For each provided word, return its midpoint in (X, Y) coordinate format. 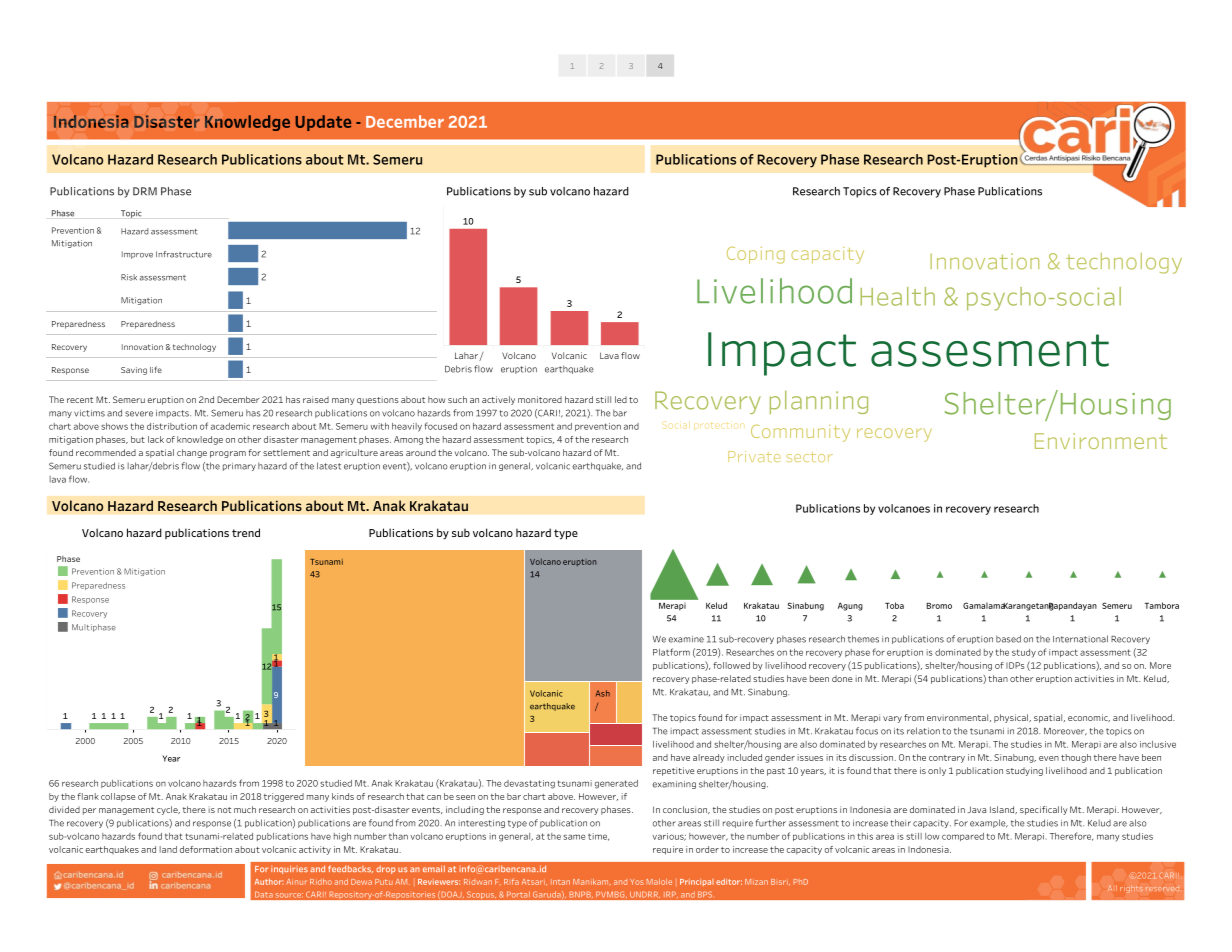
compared (963, 837)
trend (246, 532)
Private (754, 456)
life (156, 369)
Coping (756, 255)
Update (323, 123)
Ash (603, 693)
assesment (990, 350)
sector (810, 457)
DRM (145, 191)
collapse (118, 797)
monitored (540, 399)
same (574, 837)
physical (1012, 718)
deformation (206, 849)
